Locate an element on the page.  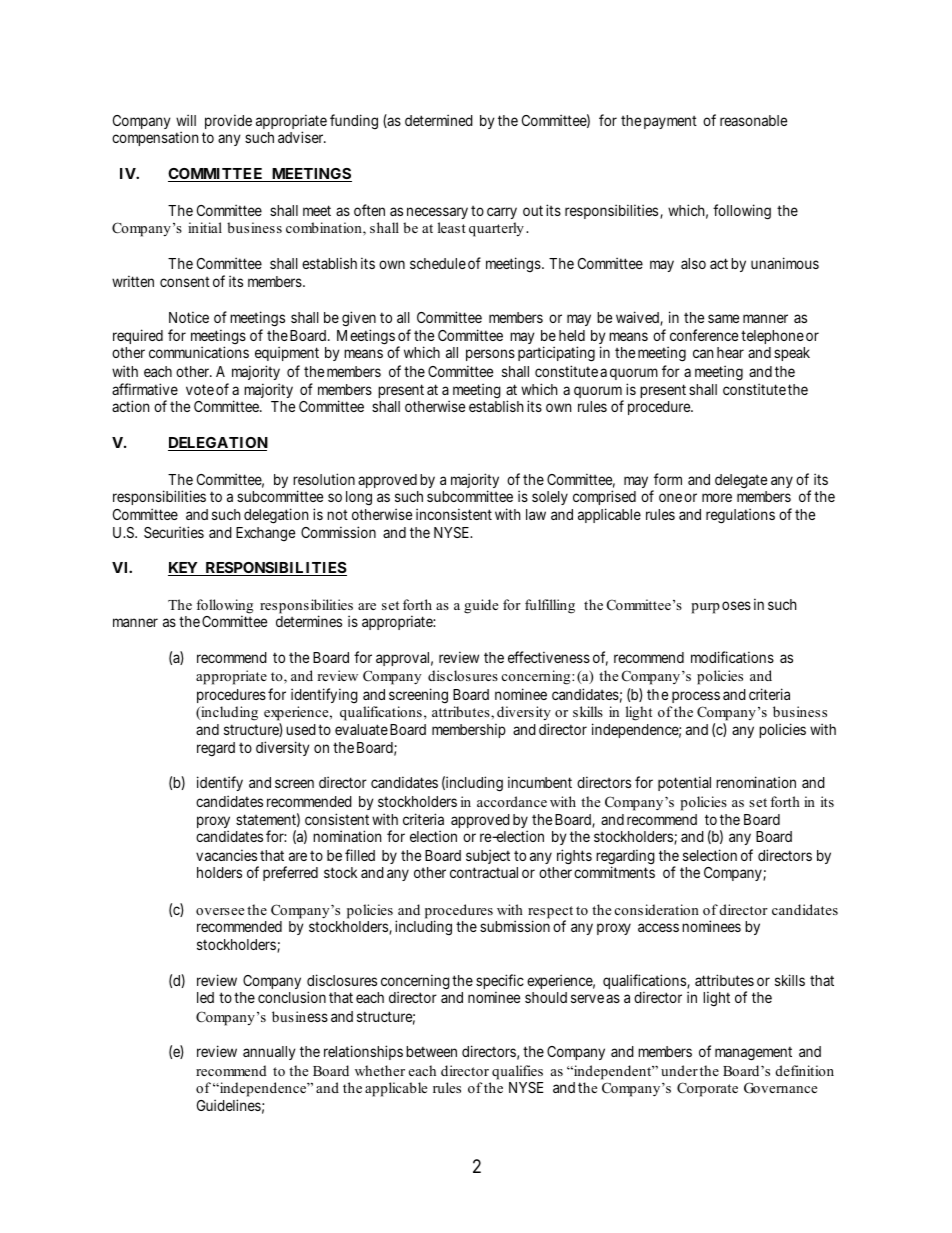
reasonable is located at coordinates (753, 120).
